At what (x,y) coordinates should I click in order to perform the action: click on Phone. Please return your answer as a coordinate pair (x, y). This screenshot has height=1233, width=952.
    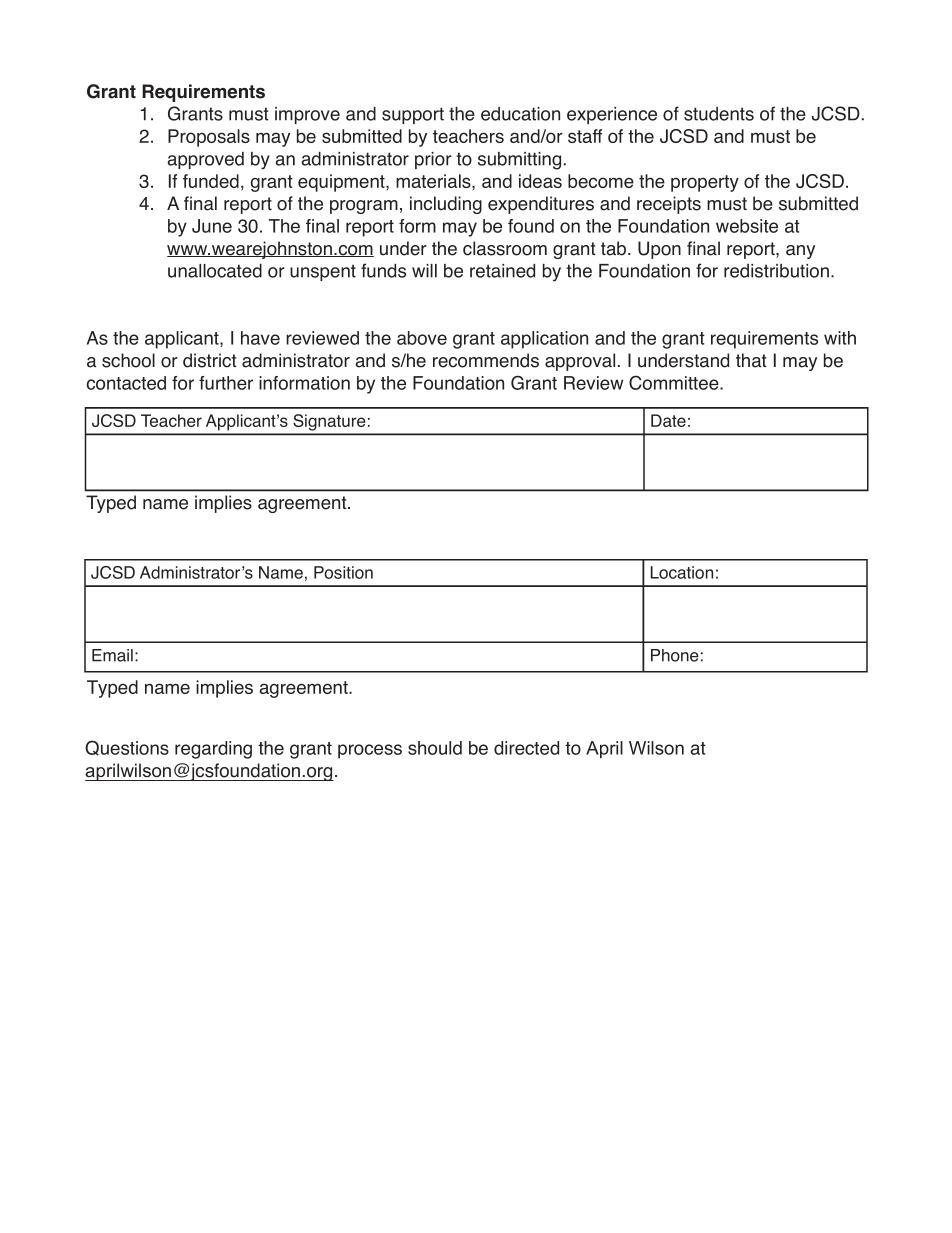
    Looking at the image, I should click on (675, 655).
